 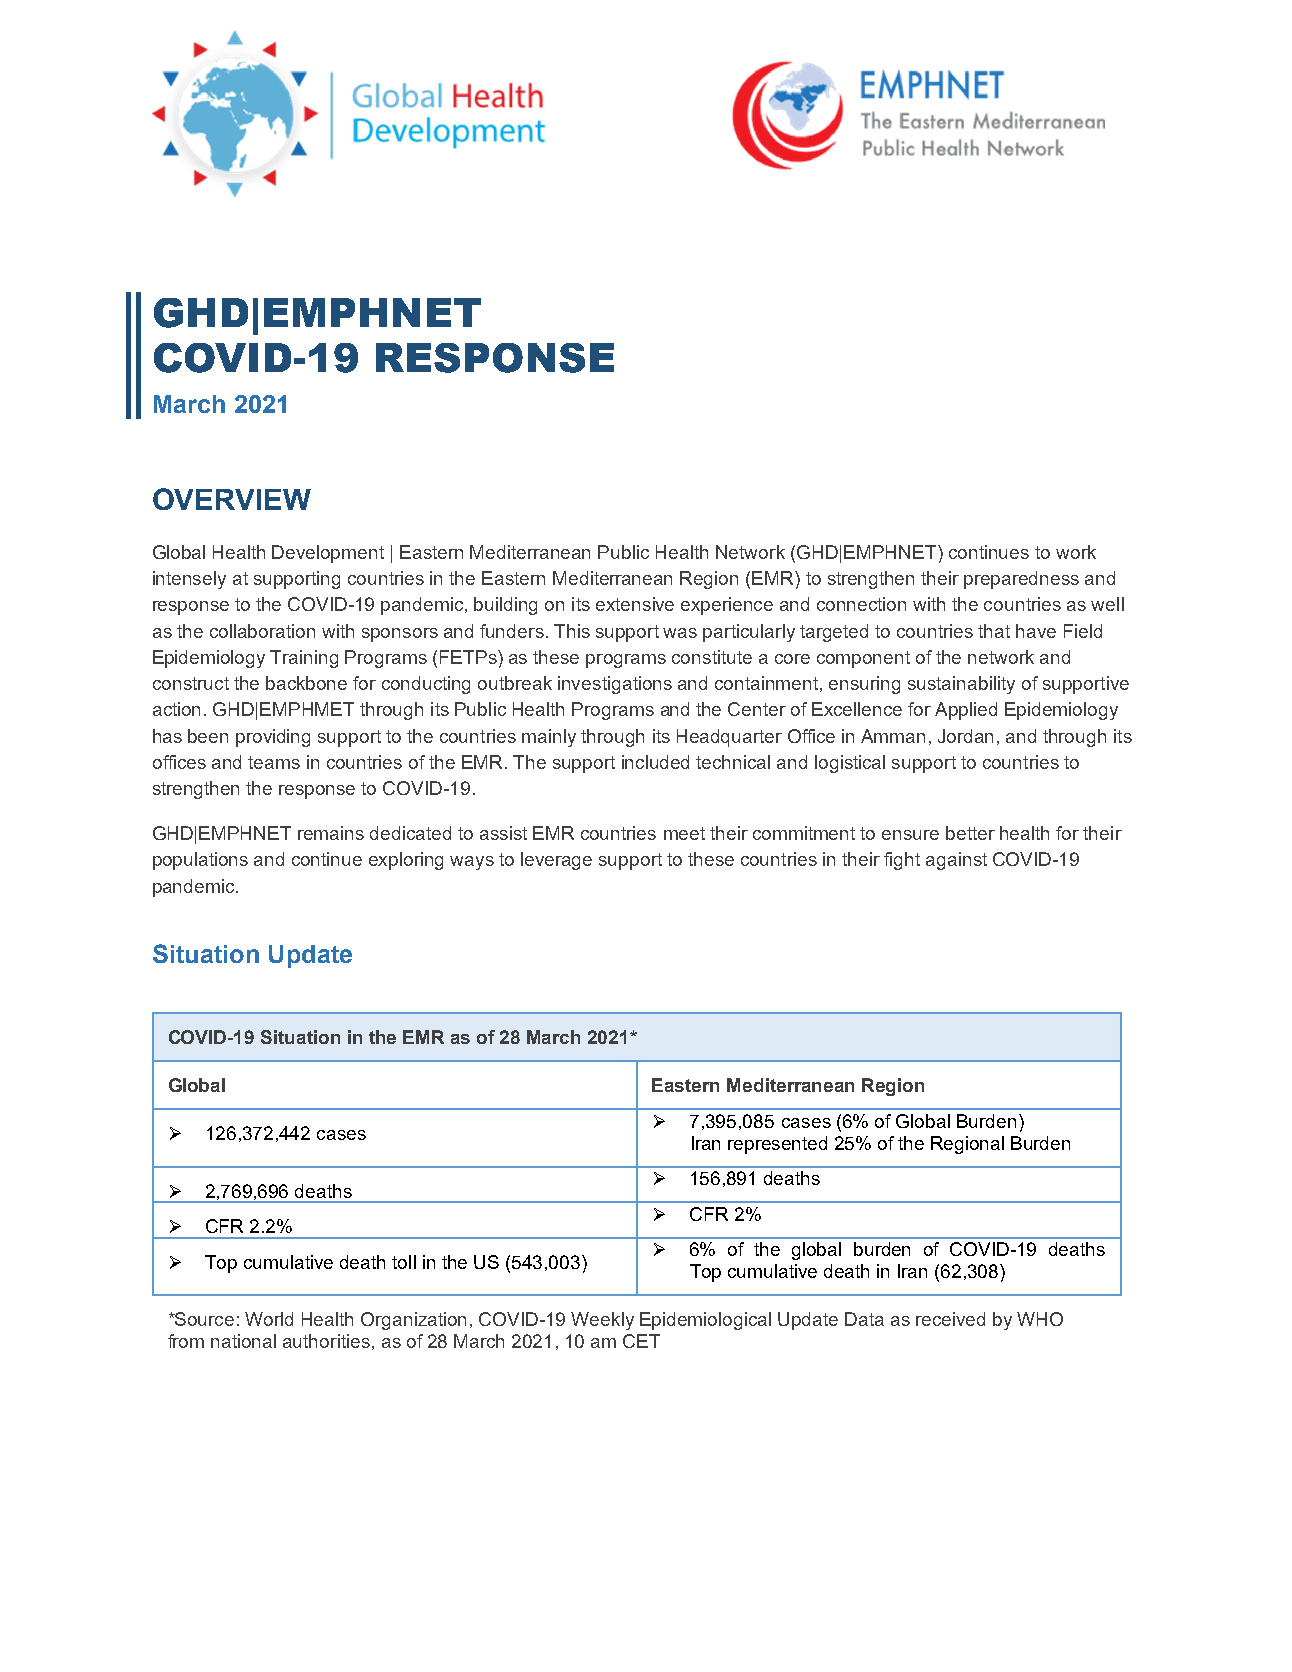 I want to click on World, so click(x=269, y=1319).
